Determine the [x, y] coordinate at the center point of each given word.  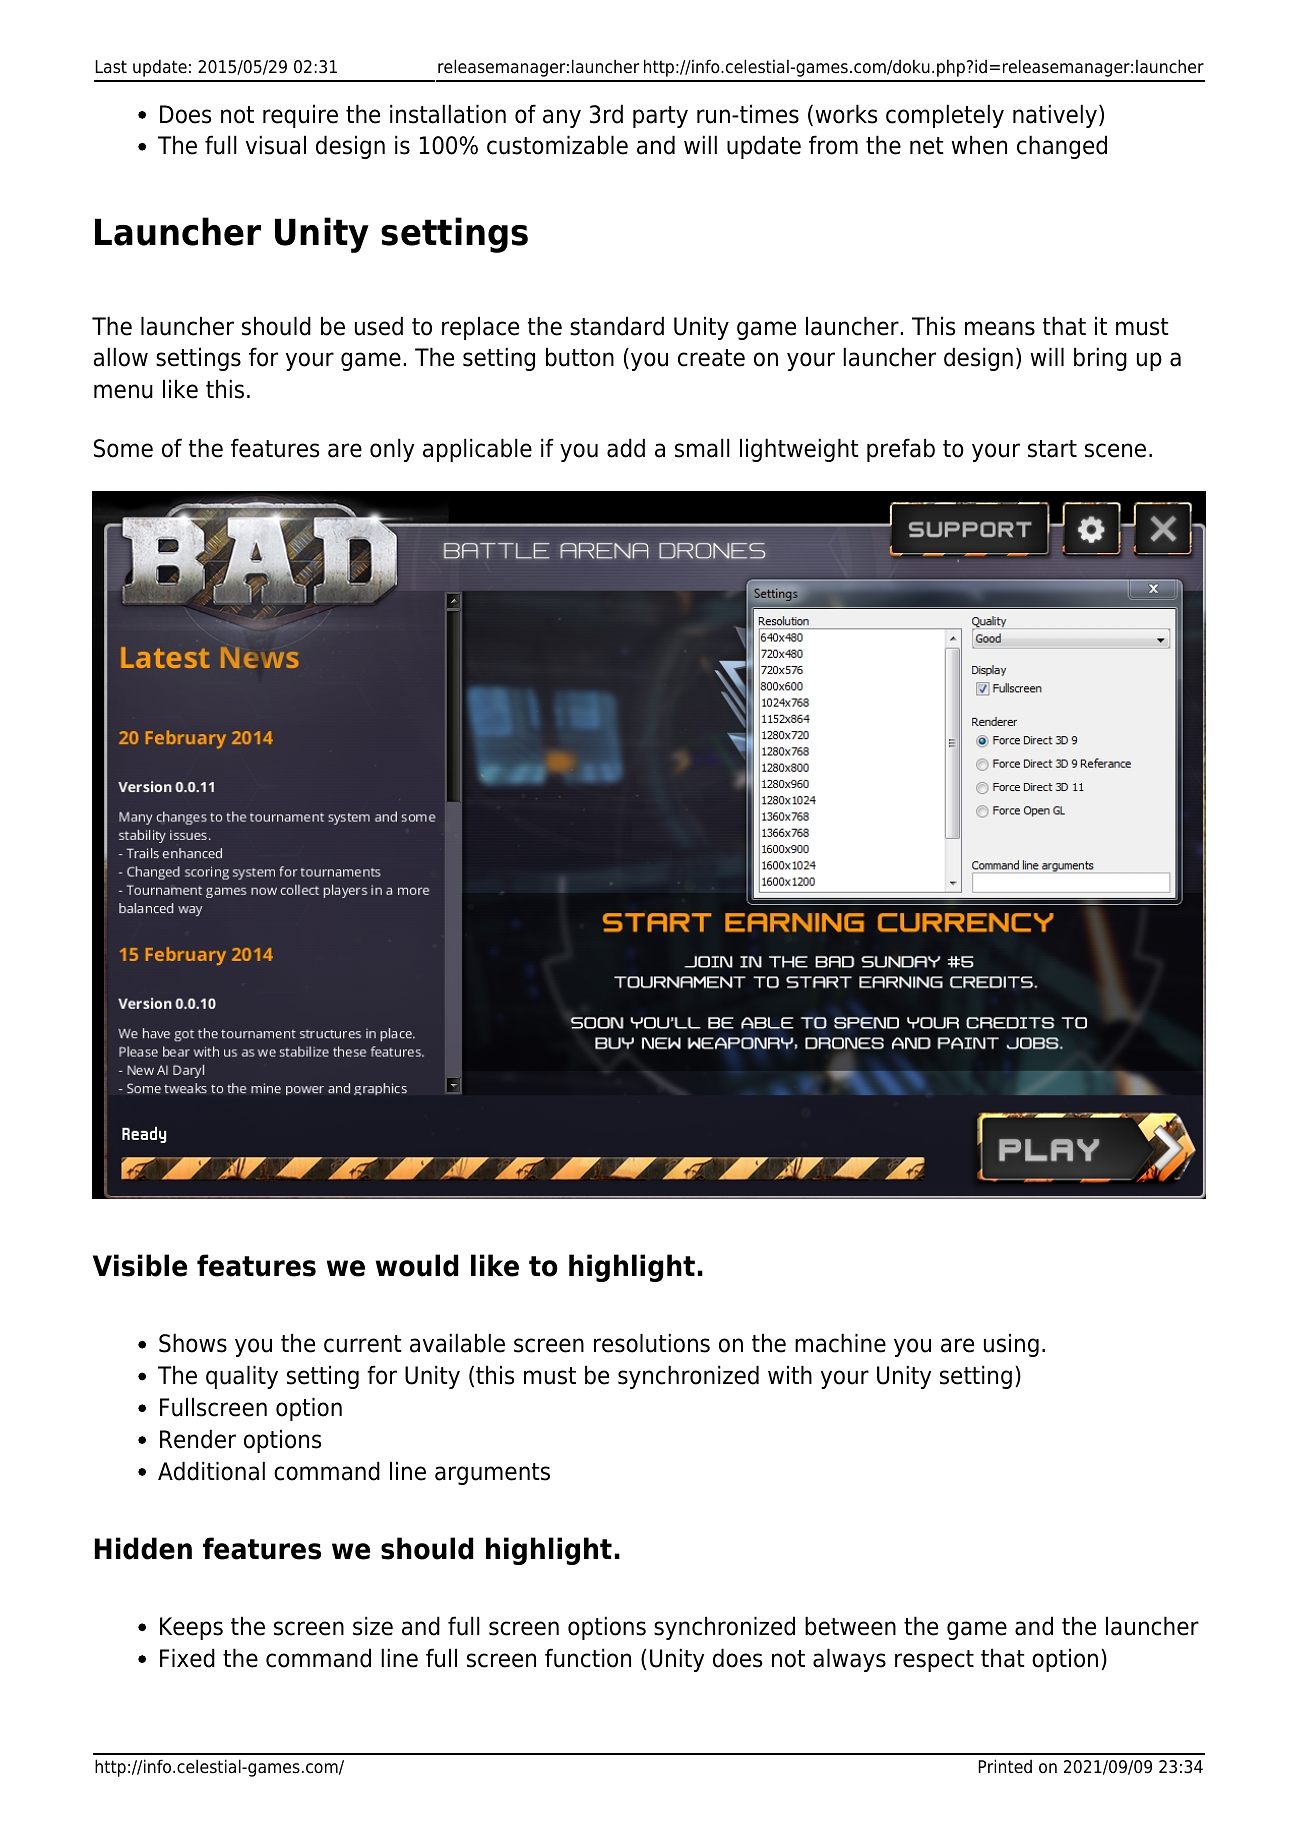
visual [276, 145]
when [979, 145]
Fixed [187, 1658]
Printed [1005, 1766]
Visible [140, 1265]
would [417, 1265]
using [1011, 1345]
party [660, 117]
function [588, 1658]
